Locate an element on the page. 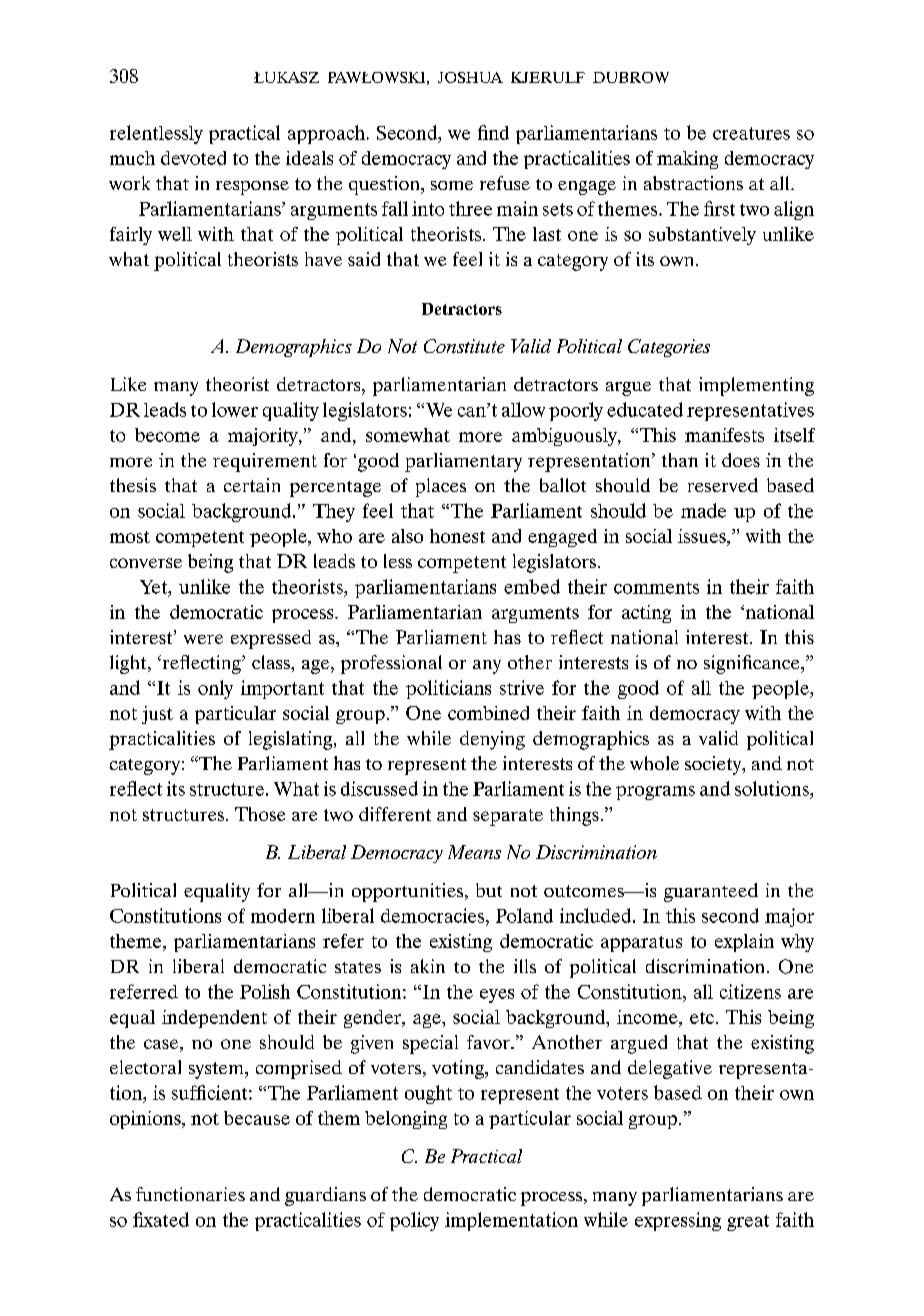 This page has width=924, height=1316. JOSHUA is located at coordinates (470, 77).
